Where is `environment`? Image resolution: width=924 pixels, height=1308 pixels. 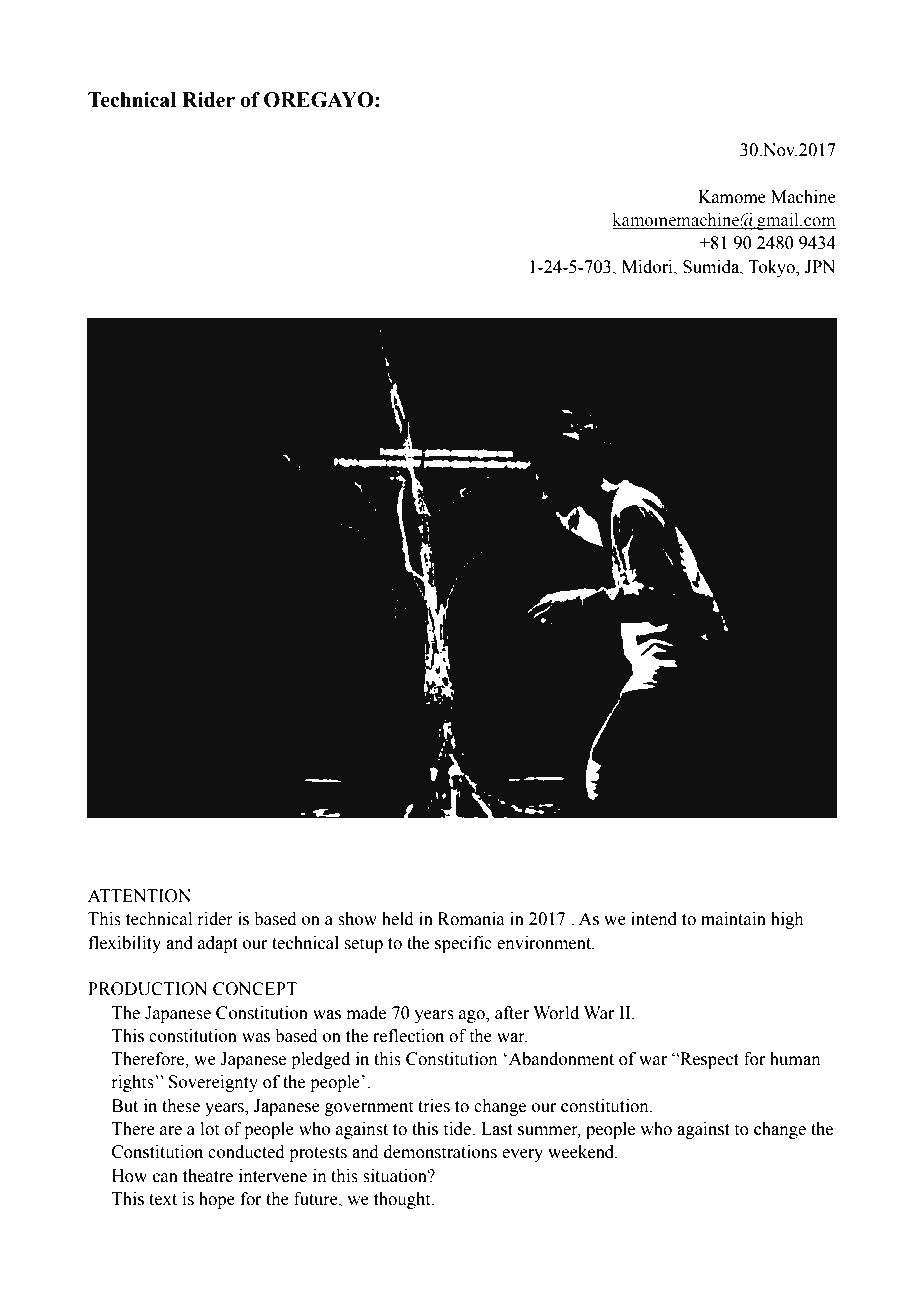 environment is located at coordinates (545, 943).
